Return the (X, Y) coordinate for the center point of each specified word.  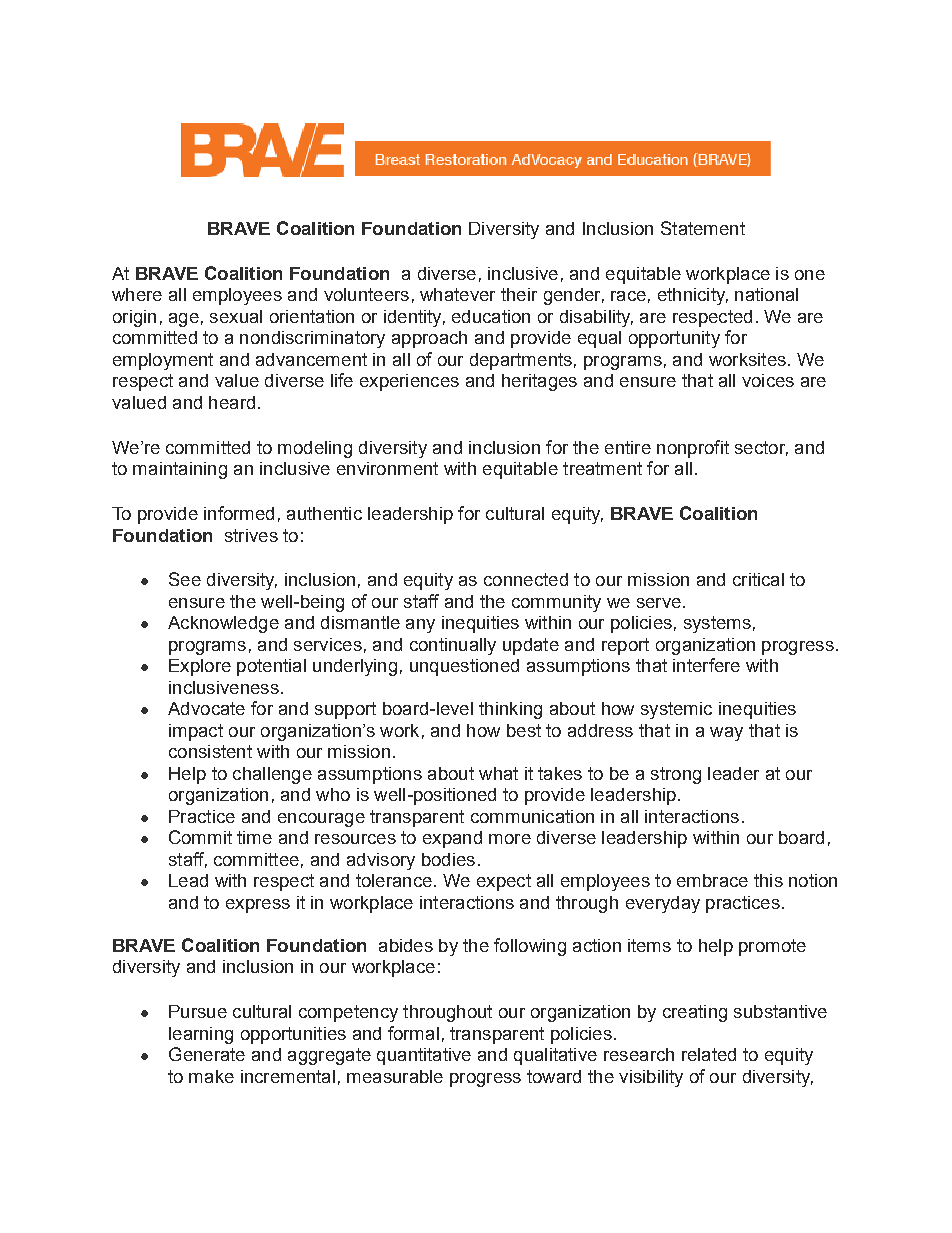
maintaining (180, 470)
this (768, 880)
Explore (200, 667)
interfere (706, 665)
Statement (703, 228)
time (254, 837)
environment (387, 468)
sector (761, 448)
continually (453, 646)
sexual (236, 316)
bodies (448, 859)
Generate (207, 1054)
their (519, 294)
